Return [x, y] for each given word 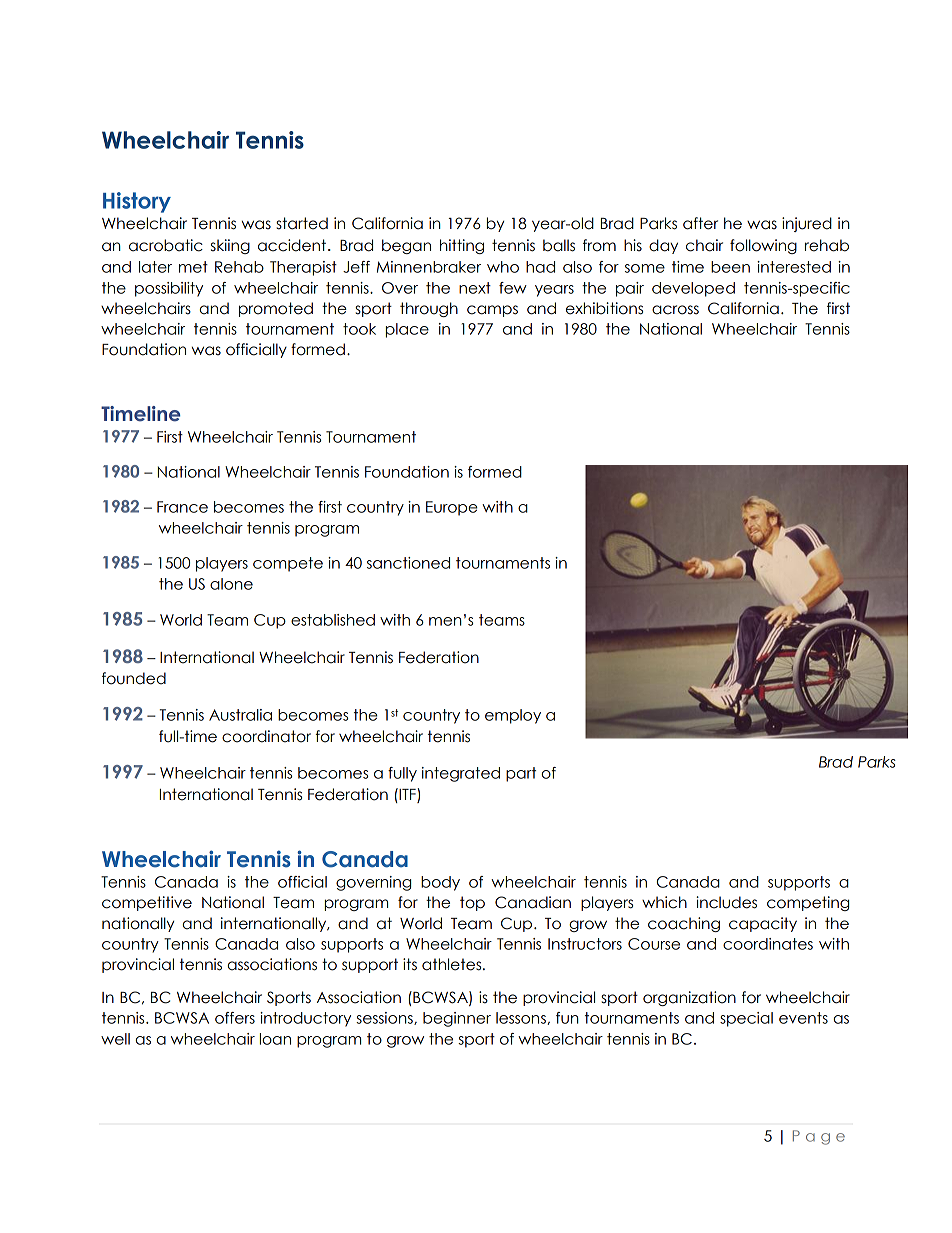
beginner [457, 1019]
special [746, 1019]
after [700, 223]
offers [235, 1018]
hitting [462, 246]
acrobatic [166, 245]
